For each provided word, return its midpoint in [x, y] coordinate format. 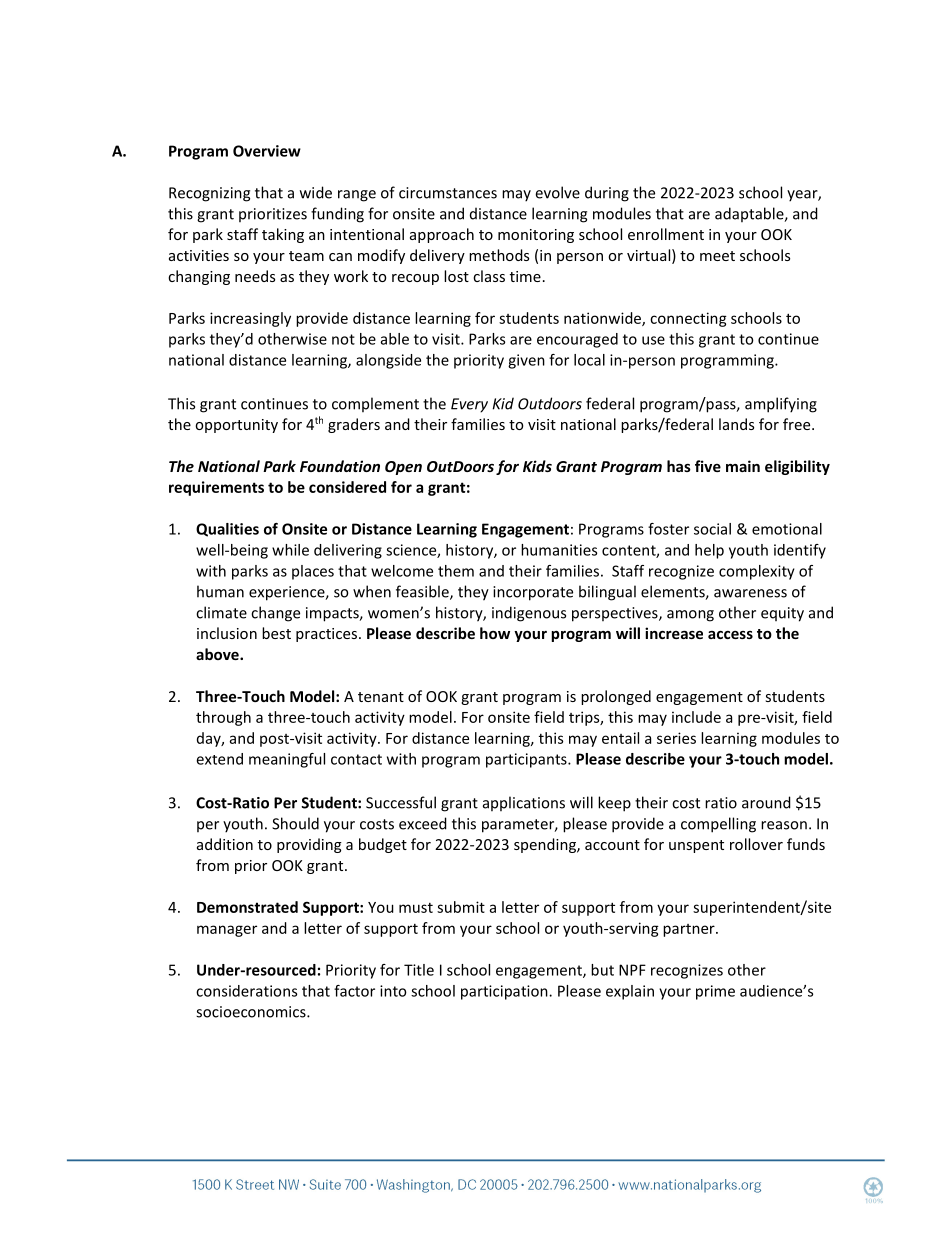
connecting [688, 319]
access [730, 635]
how [495, 633]
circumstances [448, 193]
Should [295, 823]
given [526, 361]
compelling [718, 825]
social [712, 529]
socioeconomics [252, 1012]
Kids [537, 466]
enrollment [666, 234]
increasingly [250, 319]
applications [524, 803]
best [276, 633]
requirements [216, 488]
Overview [267, 151]
